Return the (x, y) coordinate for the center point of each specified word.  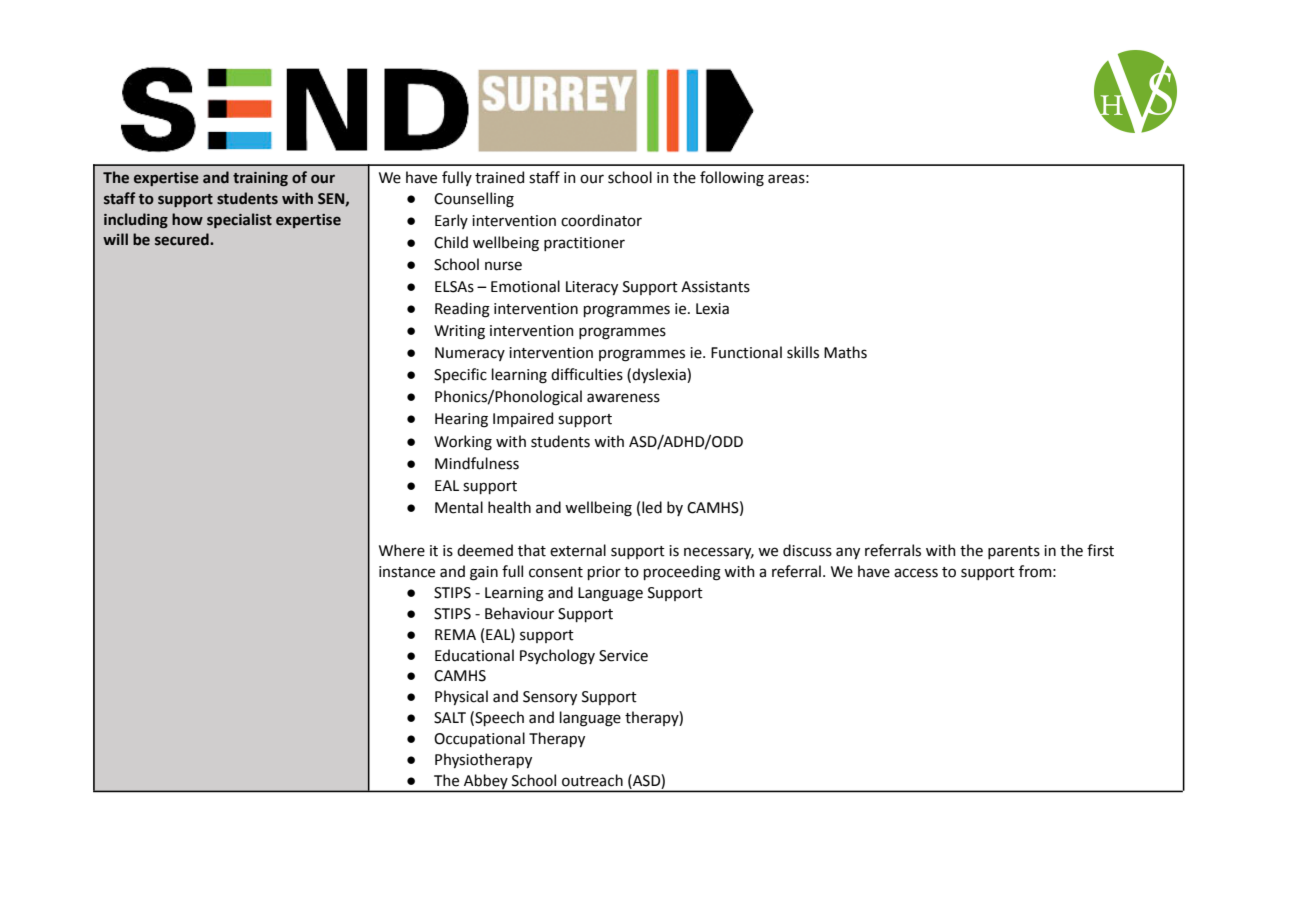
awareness (623, 398)
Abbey (486, 783)
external (578, 550)
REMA (455, 634)
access (916, 573)
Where (402, 550)
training (260, 179)
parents (1014, 552)
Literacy (592, 288)
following (732, 179)
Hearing (461, 420)
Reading (462, 310)
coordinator (601, 220)
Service (623, 656)
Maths (845, 352)
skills (803, 352)
